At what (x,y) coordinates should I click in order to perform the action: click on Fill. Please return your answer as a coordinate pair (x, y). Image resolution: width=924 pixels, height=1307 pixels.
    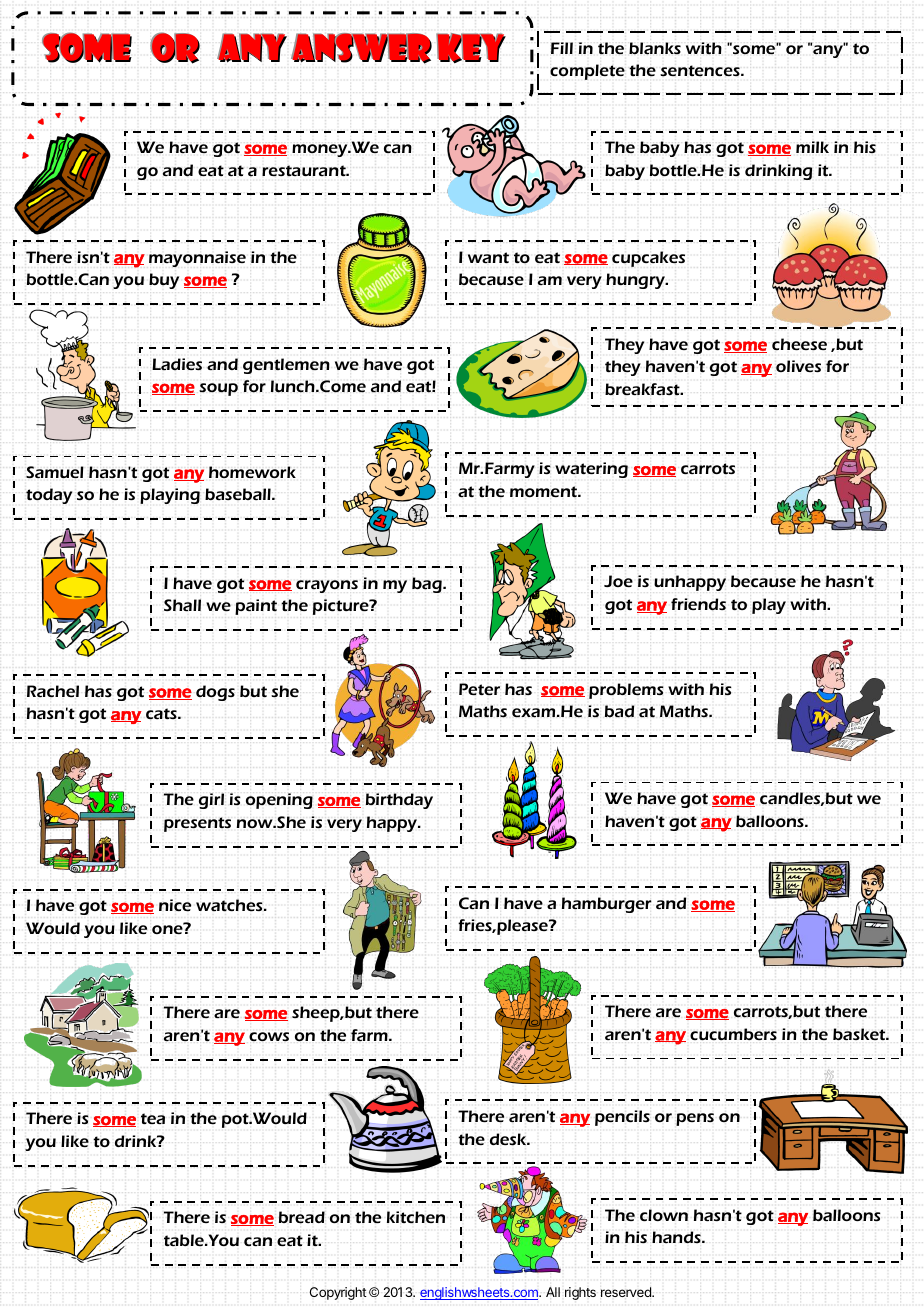
    Looking at the image, I should click on (562, 48).
